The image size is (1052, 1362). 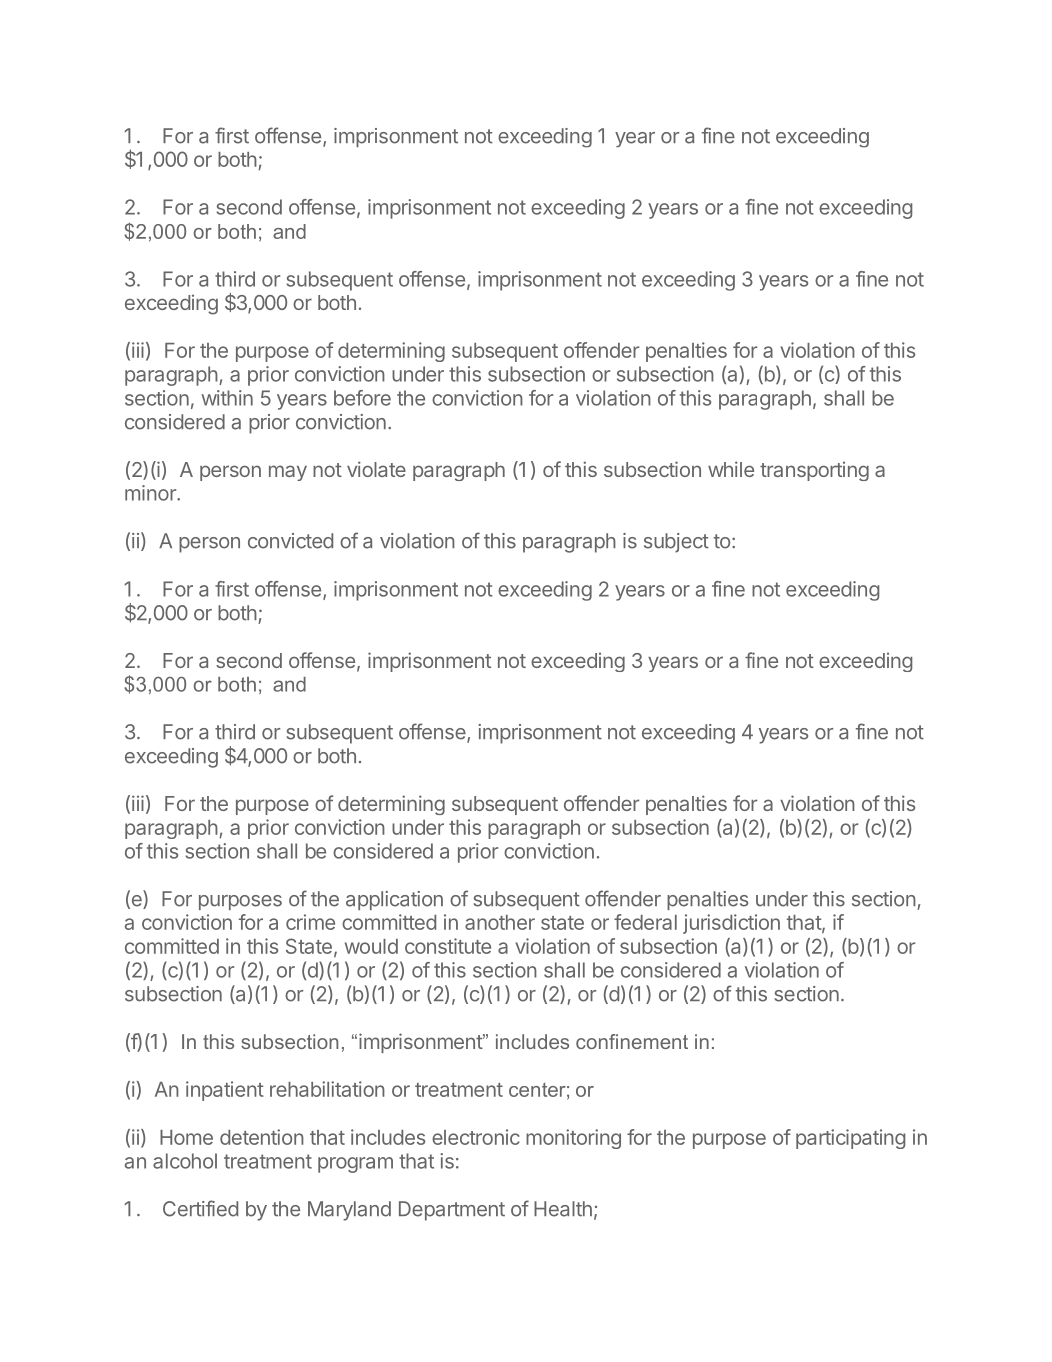 What do you see at coordinates (500, 922) in the image?
I see `another` at bounding box center [500, 922].
